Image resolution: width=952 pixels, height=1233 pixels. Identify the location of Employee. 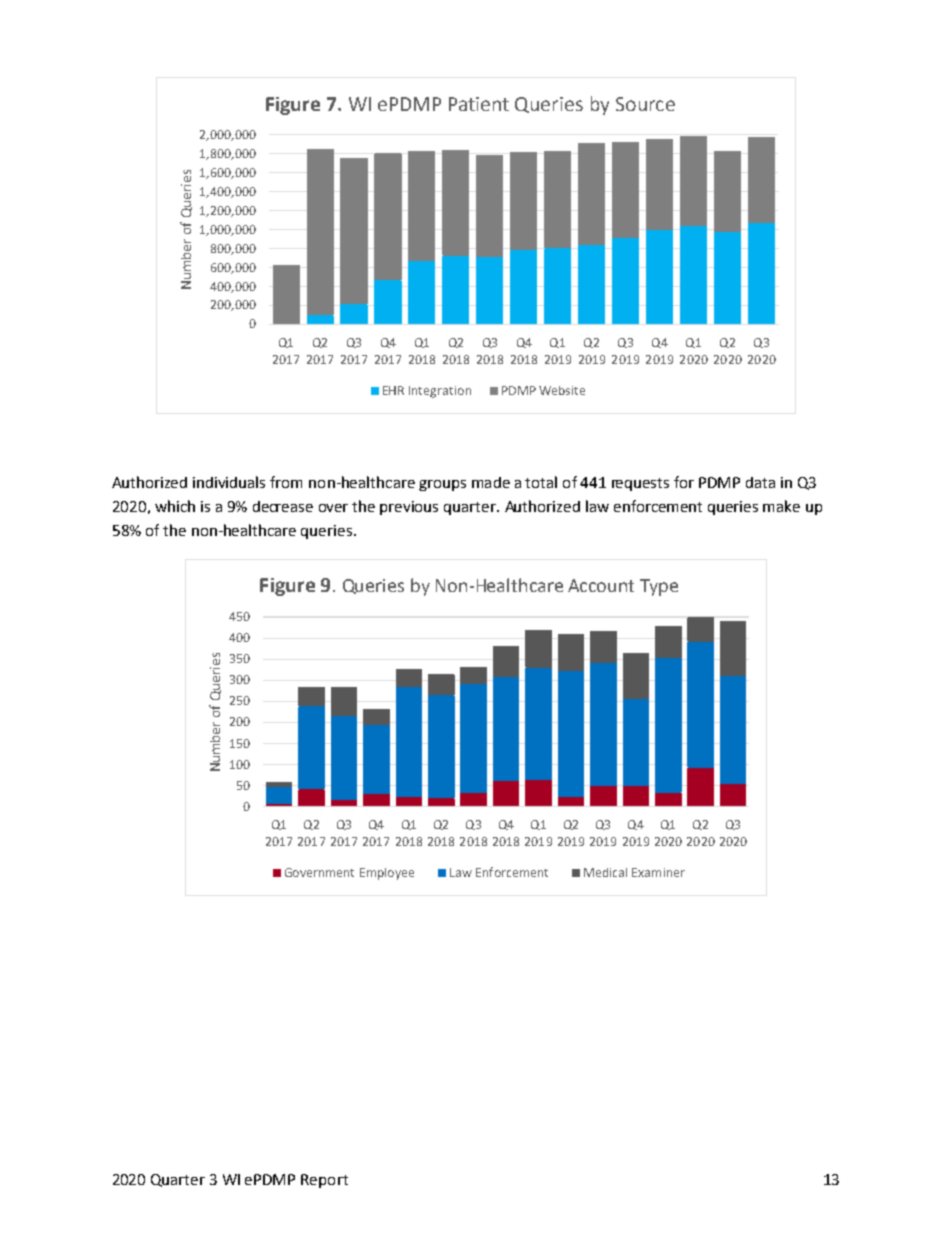
(387, 874).
